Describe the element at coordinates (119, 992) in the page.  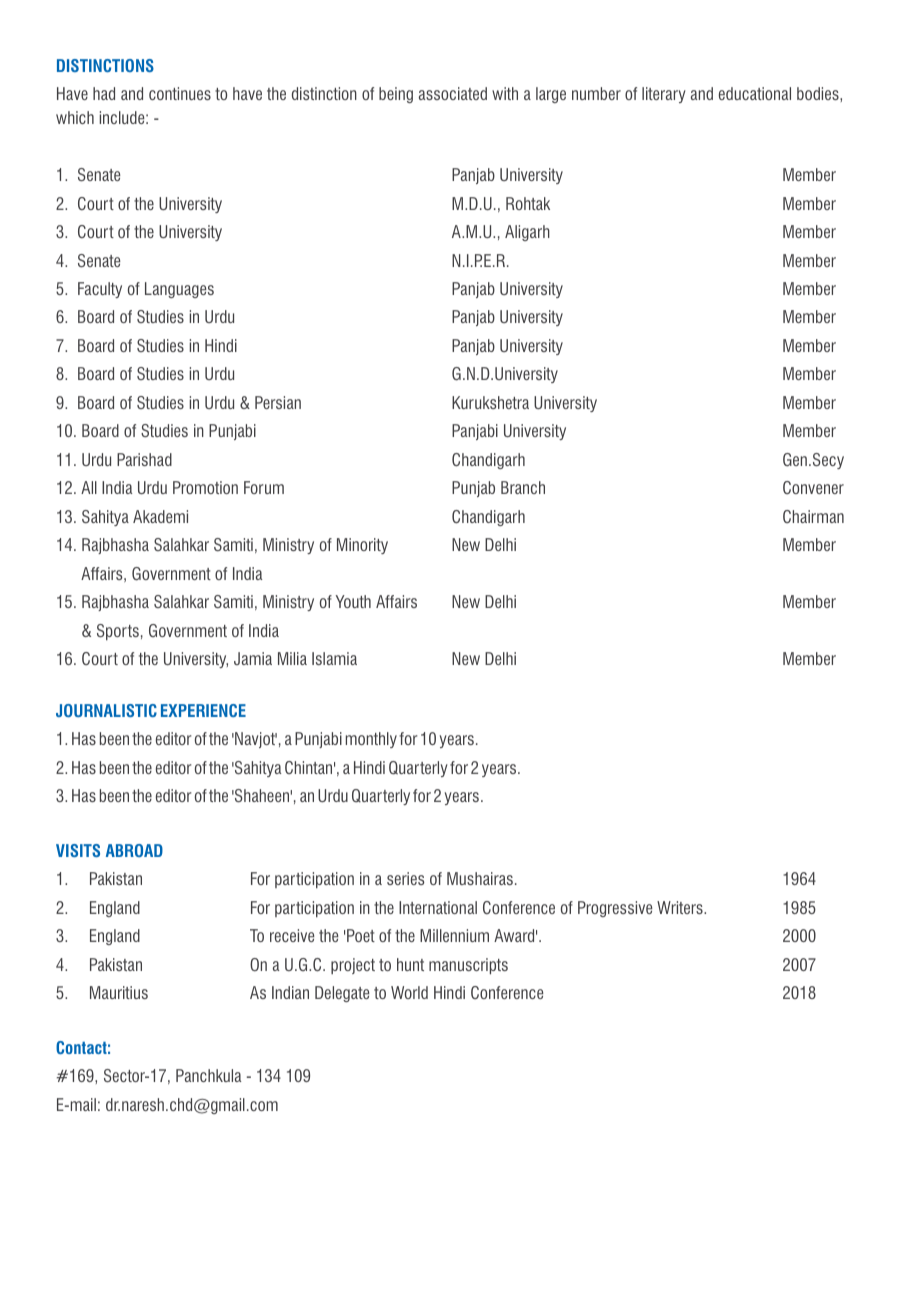
I see `Mauritius` at that location.
